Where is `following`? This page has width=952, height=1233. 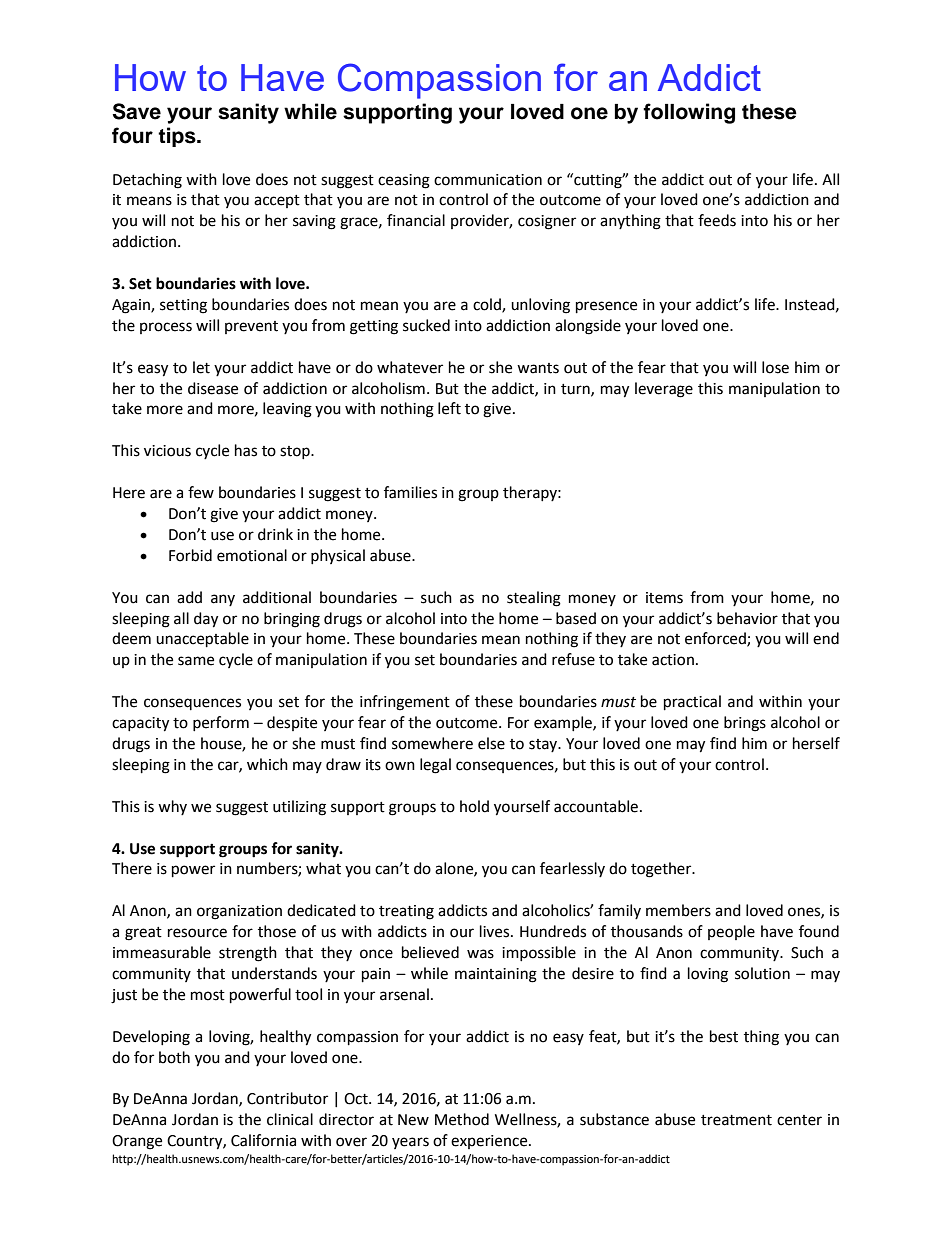 following is located at coordinates (689, 113).
